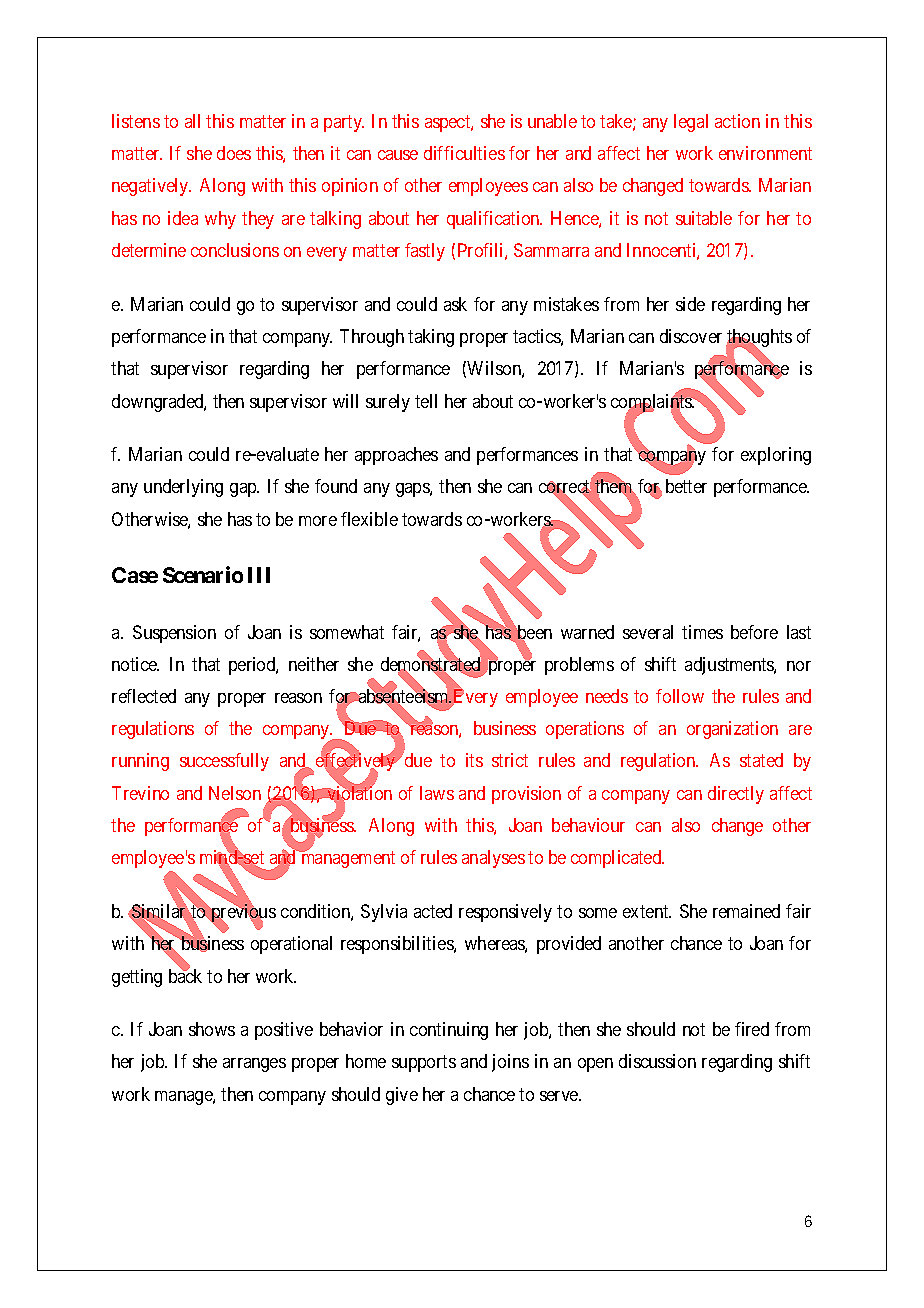  Describe the element at coordinates (686, 486) in the screenshot. I see `better` at that location.
